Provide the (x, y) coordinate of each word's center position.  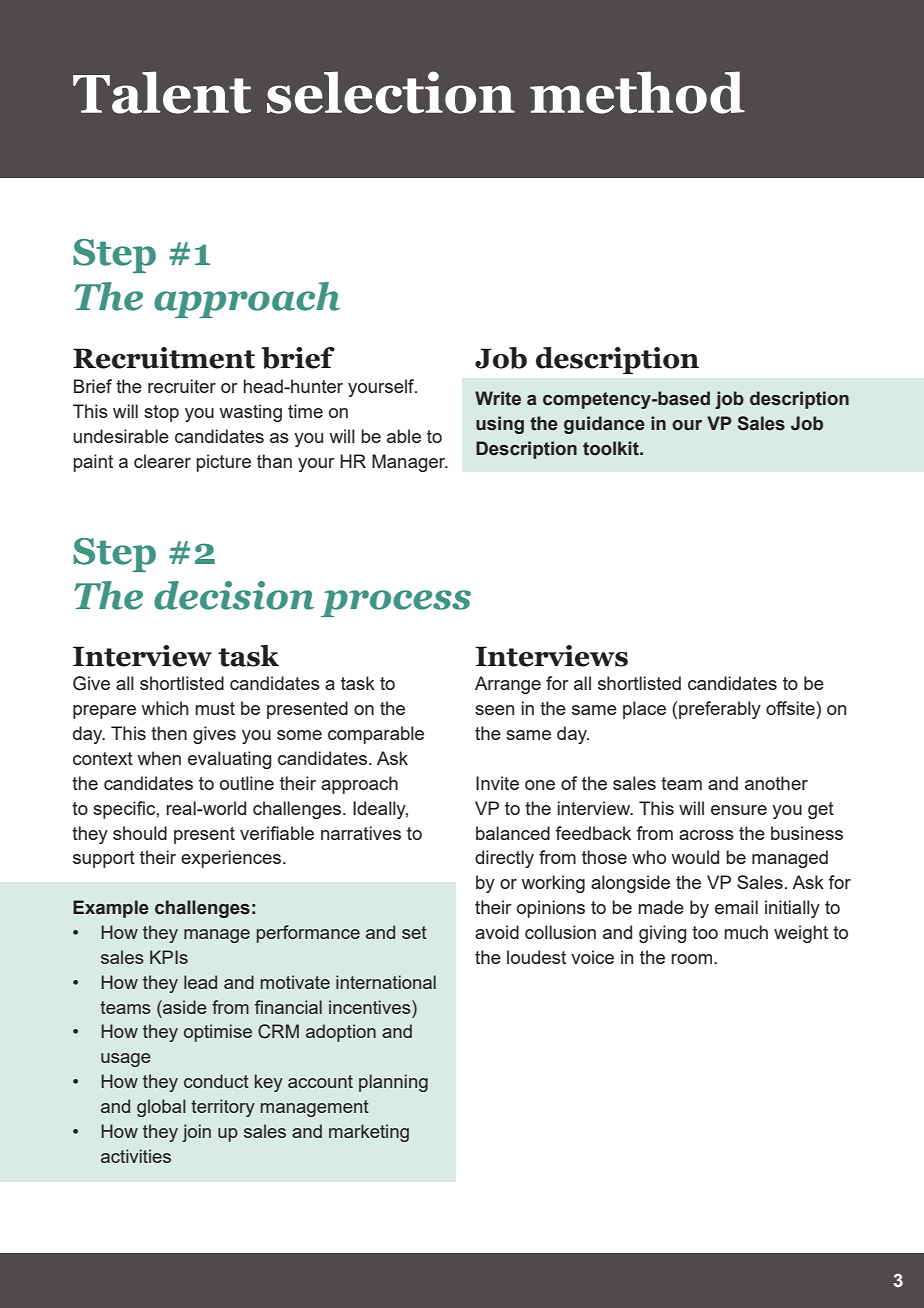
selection (391, 92)
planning (393, 1083)
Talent (162, 92)
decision (234, 595)
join (196, 1133)
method (637, 92)
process (396, 603)
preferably (720, 710)
